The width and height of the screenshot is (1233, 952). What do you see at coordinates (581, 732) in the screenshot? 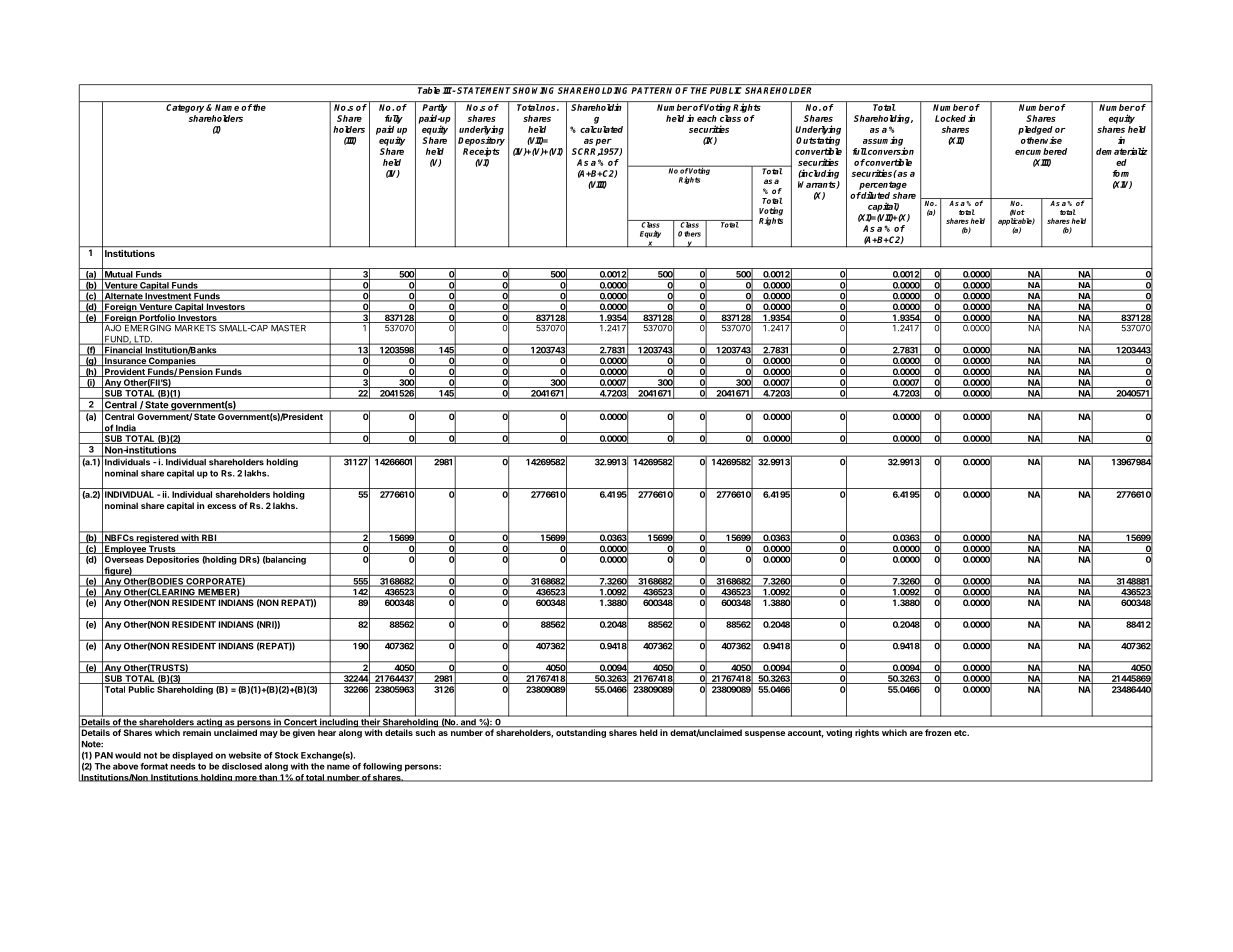
I see `outstanding` at bounding box center [581, 732].
